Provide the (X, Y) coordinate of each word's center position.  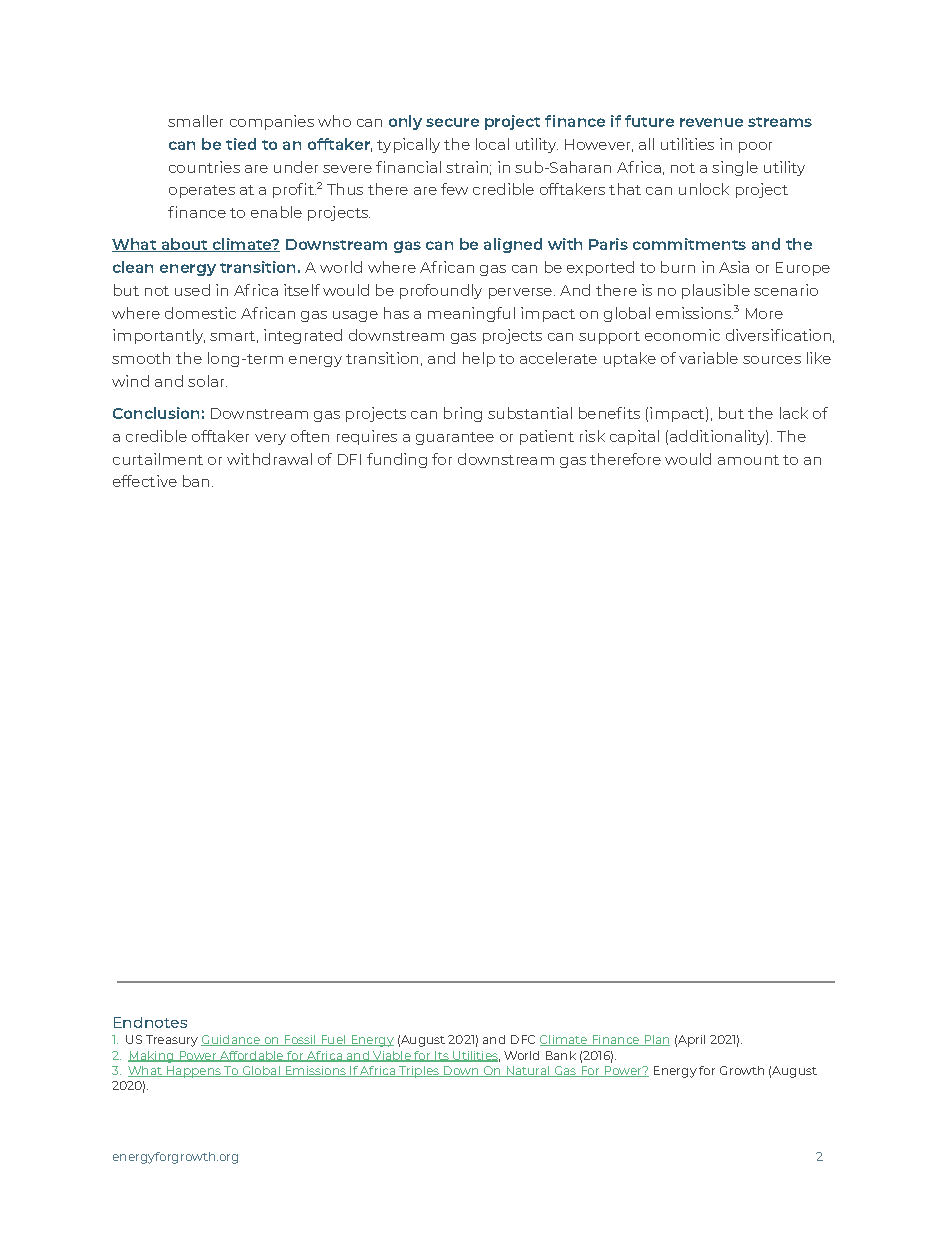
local (492, 144)
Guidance (231, 1040)
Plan (656, 1040)
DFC (523, 1039)
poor (755, 147)
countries (204, 167)
